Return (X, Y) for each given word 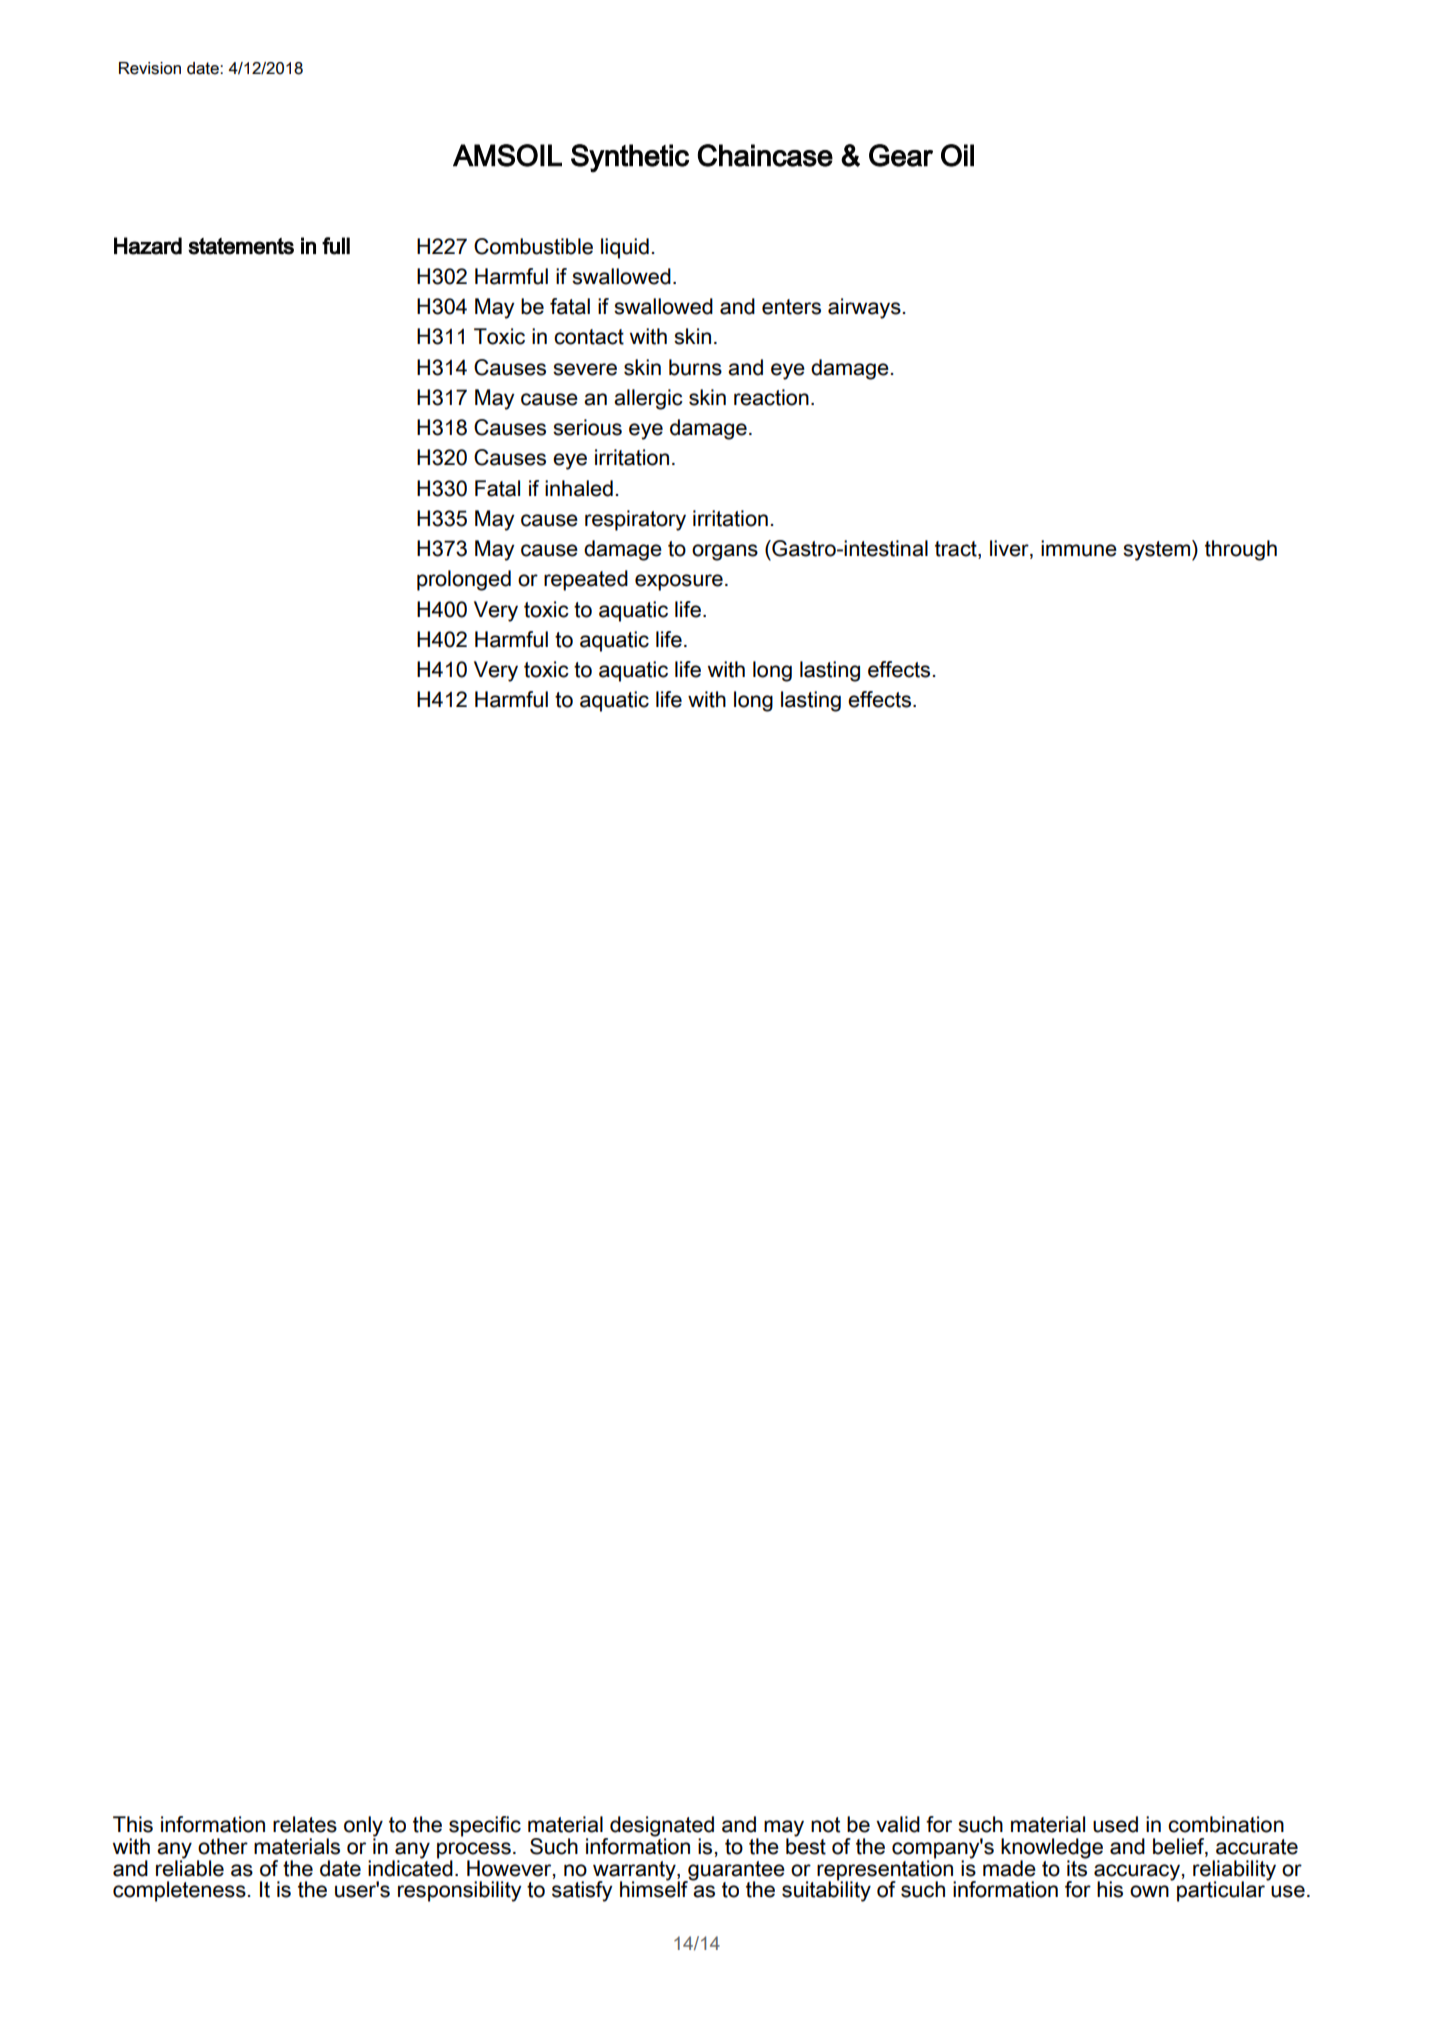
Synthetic (630, 158)
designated (662, 1827)
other (223, 1846)
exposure (679, 582)
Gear (901, 155)
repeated (586, 580)
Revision (150, 68)
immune (1079, 548)
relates (305, 1824)
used (1115, 1824)
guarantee (735, 1871)
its (1078, 1867)
